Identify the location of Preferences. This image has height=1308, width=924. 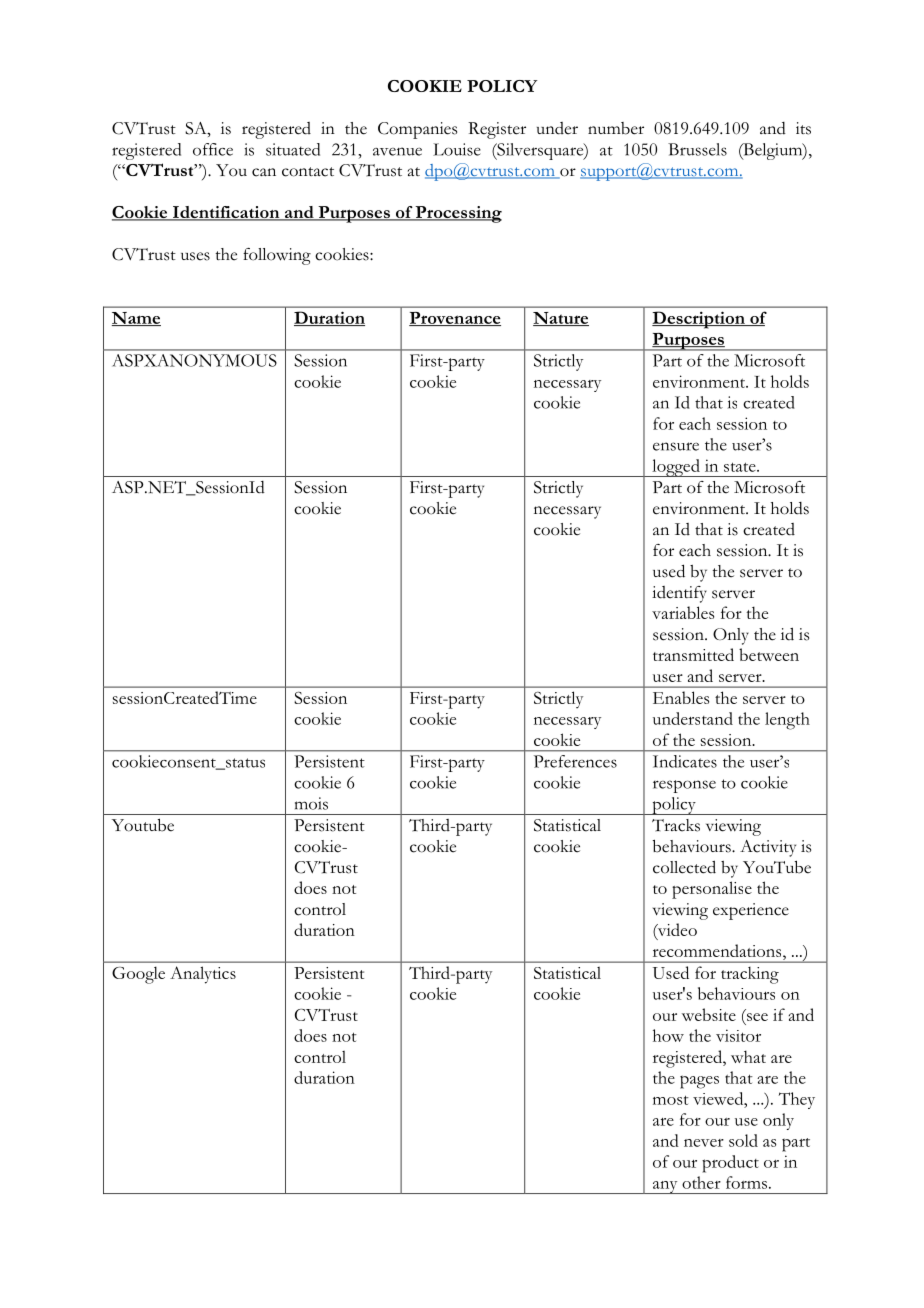
(575, 761).
